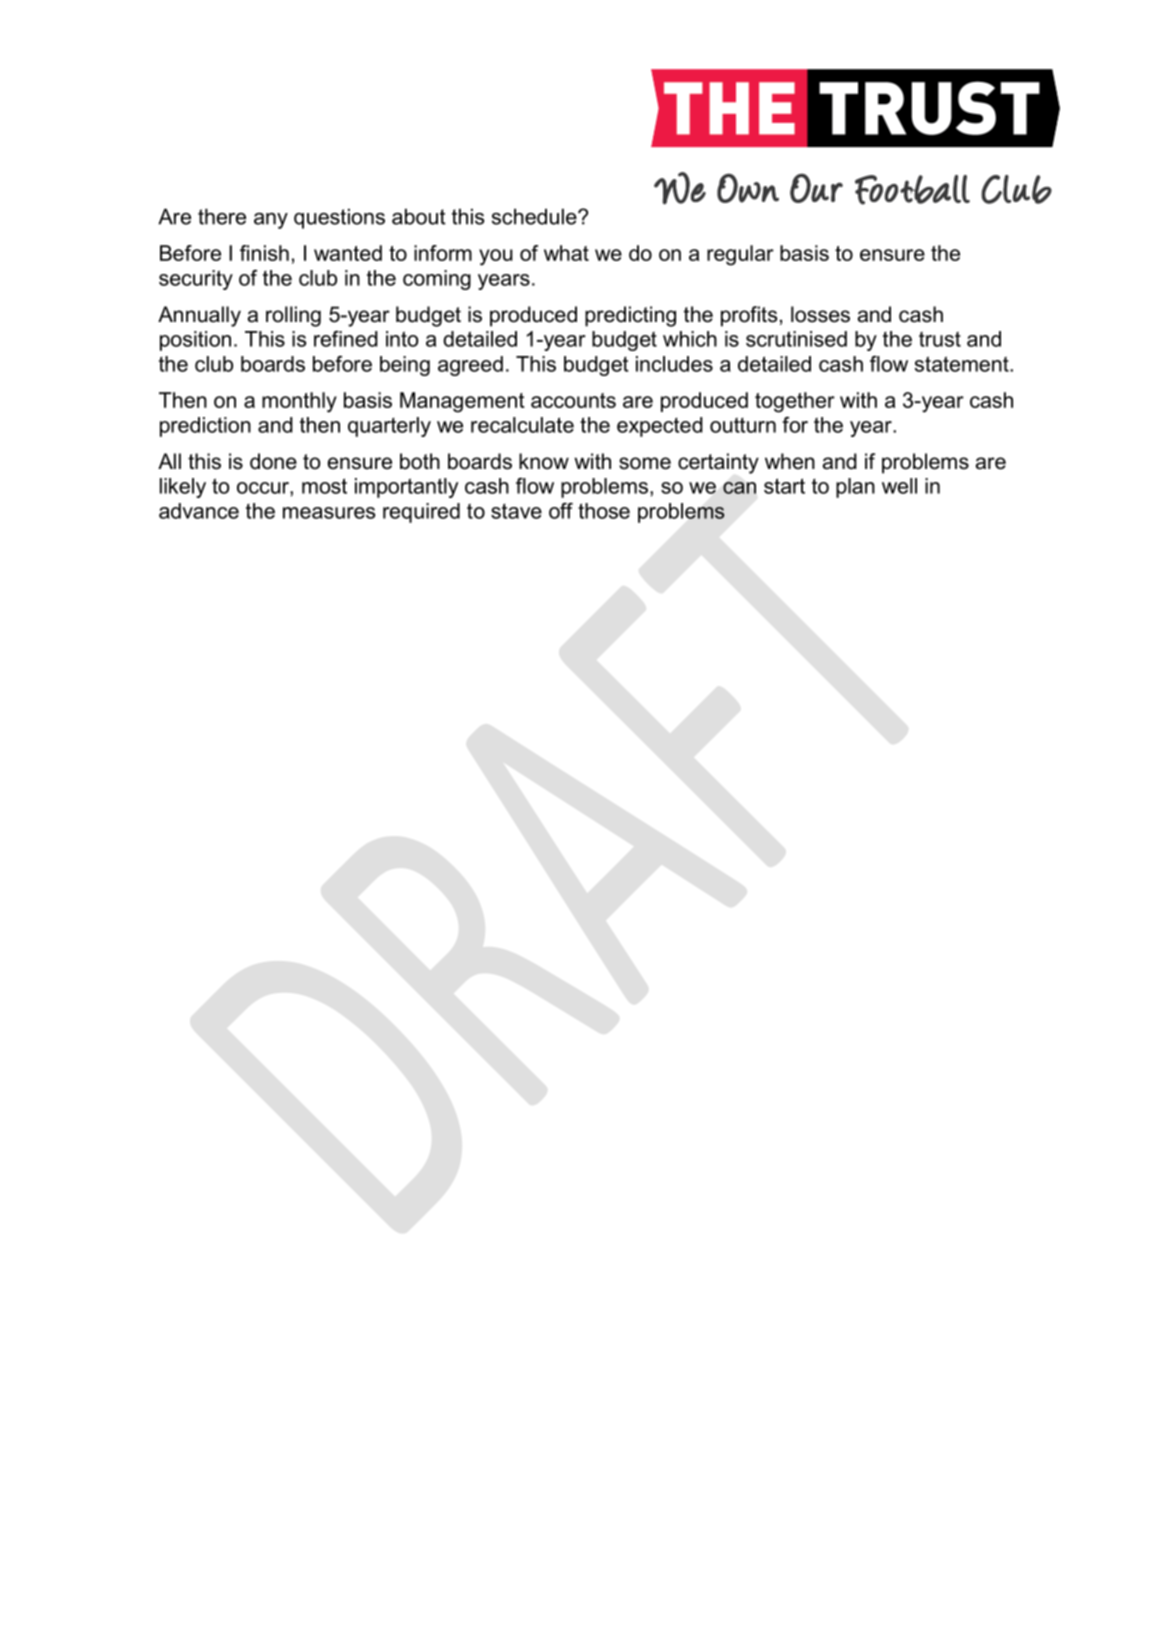  What do you see at coordinates (790, 461) in the document?
I see `when` at bounding box center [790, 461].
